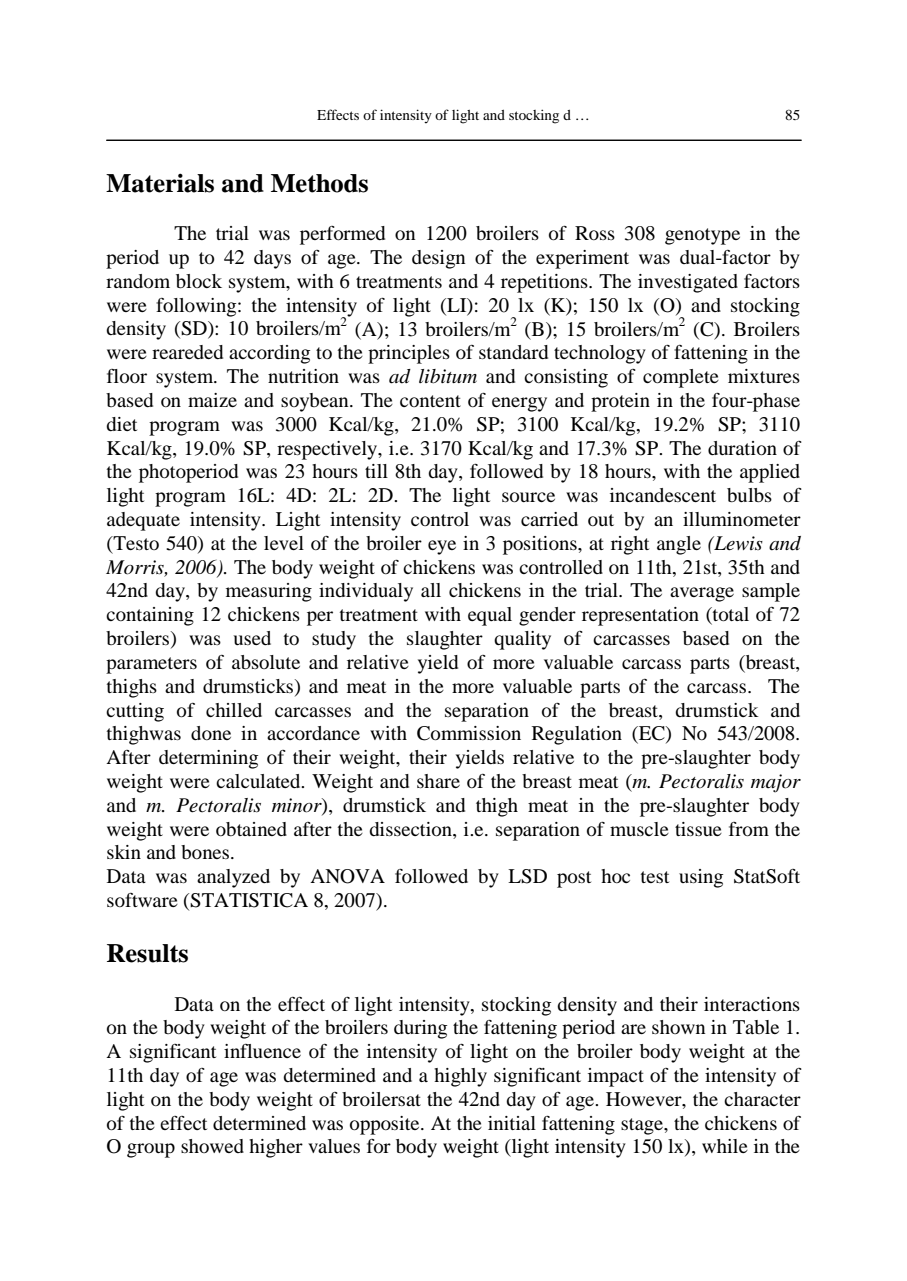 The image size is (907, 1281). Describe the element at coordinates (438, 259) in the screenshot. I see `design` at that location.
